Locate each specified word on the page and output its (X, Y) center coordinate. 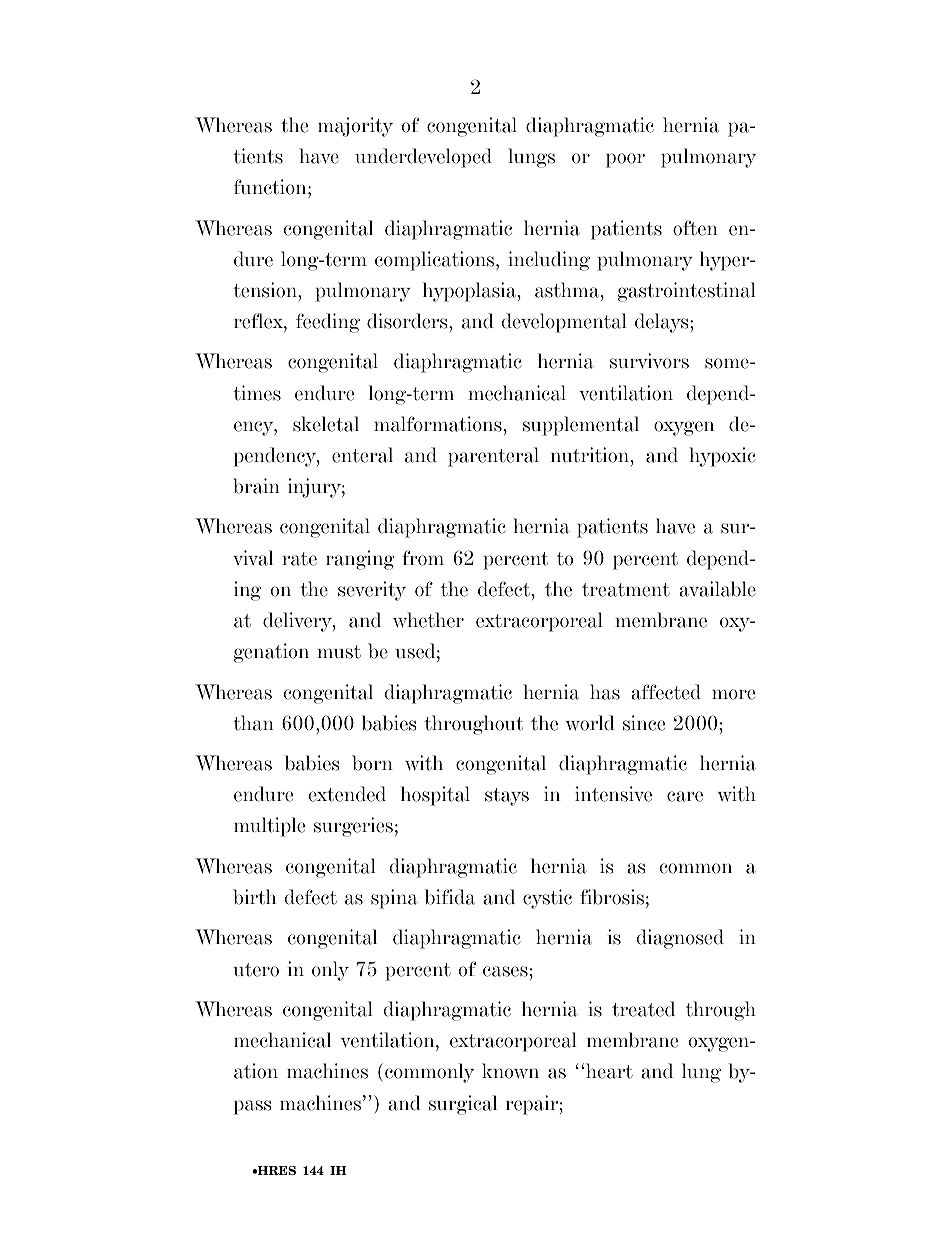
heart (609, 1071)
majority (355, 127)
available (717, 589)
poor (625, 160)
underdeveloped (423, 158)
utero (256, 970)
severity (372, 591)
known (510, 1071)
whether (428, 620)
